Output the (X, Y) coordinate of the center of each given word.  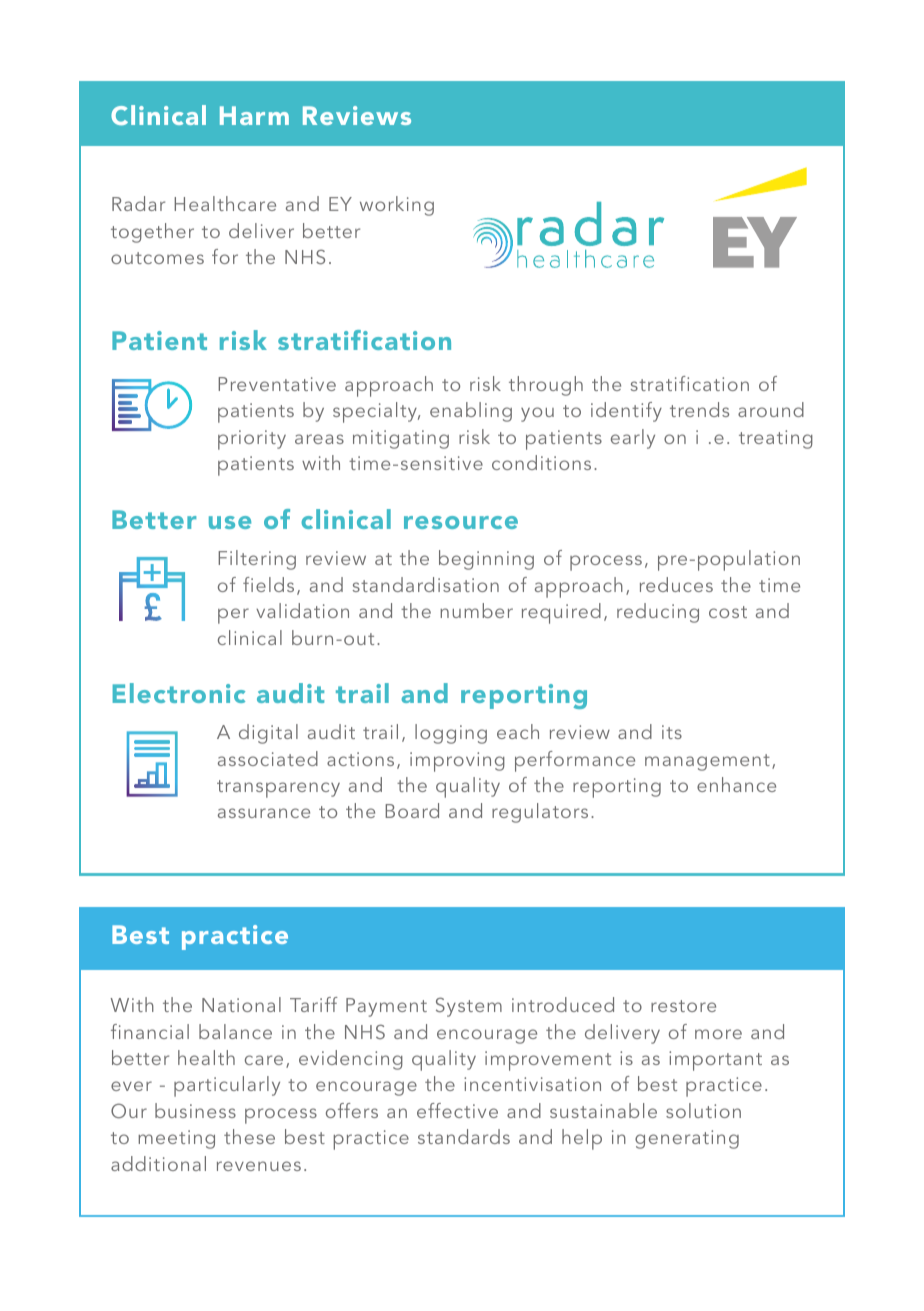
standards (464, 1136)
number (476, 610)
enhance (736, 784)
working (397, 206)
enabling (471, 412)
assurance (264, 813)
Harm (254, 115)
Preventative (277, 384)
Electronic (179, 693)
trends (699, 409)
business (195, 1110)
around (771, 409)
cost (728, 612)
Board (412, 810)
